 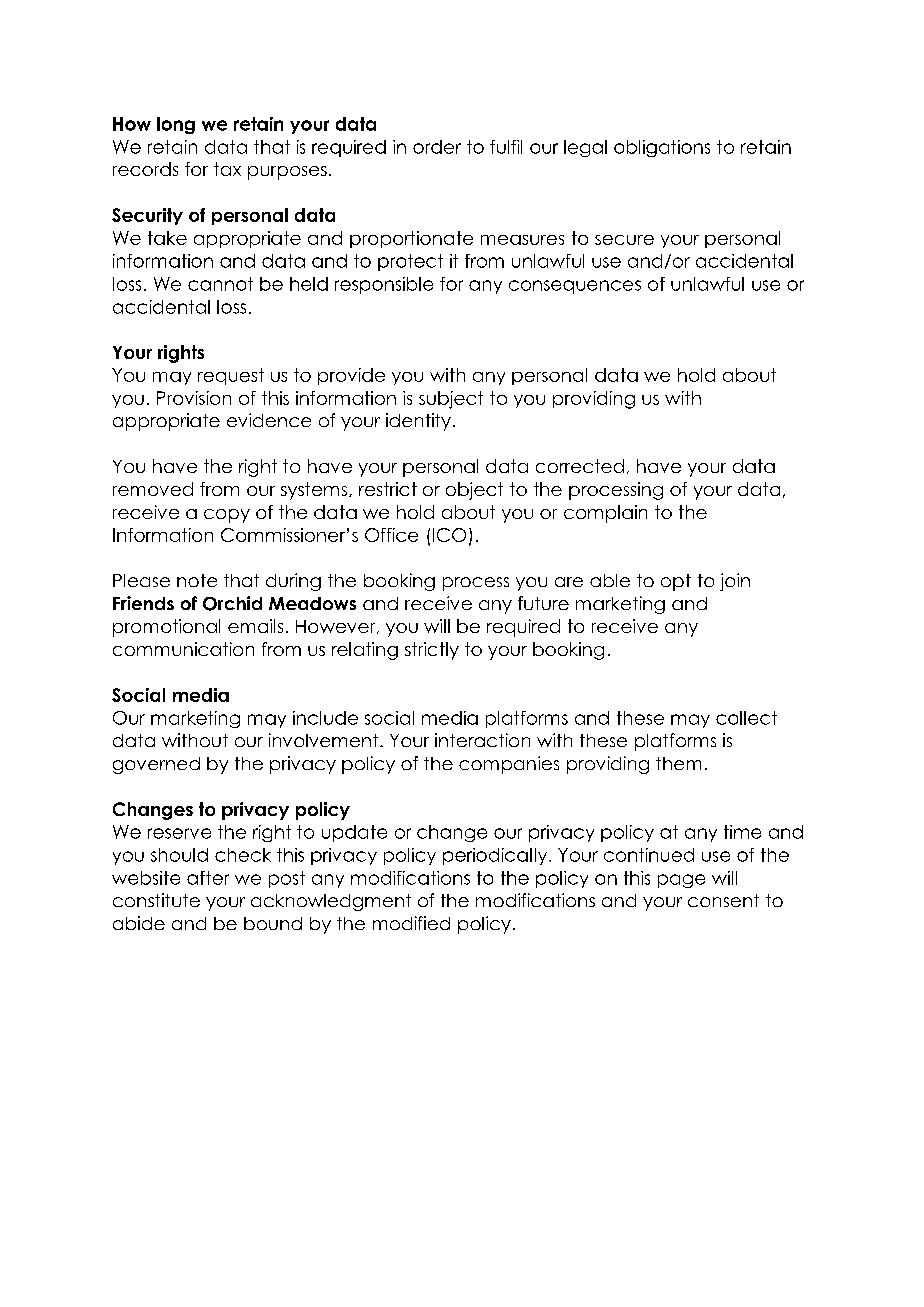 What do you see at coordinates (662, 148) in the screenshot?
I see `obligations` at bounding box center [662, 148].
